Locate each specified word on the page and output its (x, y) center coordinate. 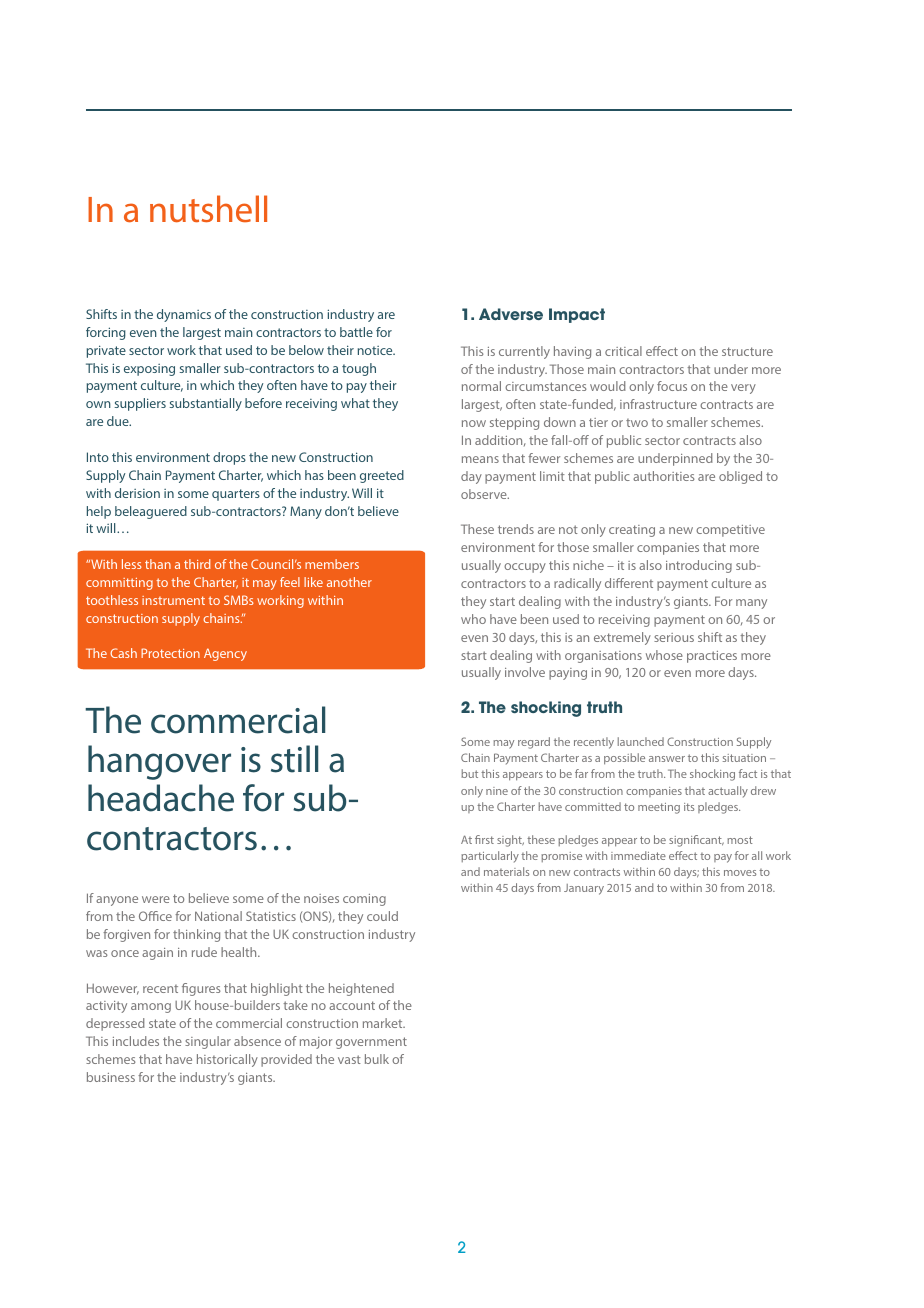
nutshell (208, 209)
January (584, 889)
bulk (377, 1059)
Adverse (511, 314)
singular (208, 1042)
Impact (577, 315)
